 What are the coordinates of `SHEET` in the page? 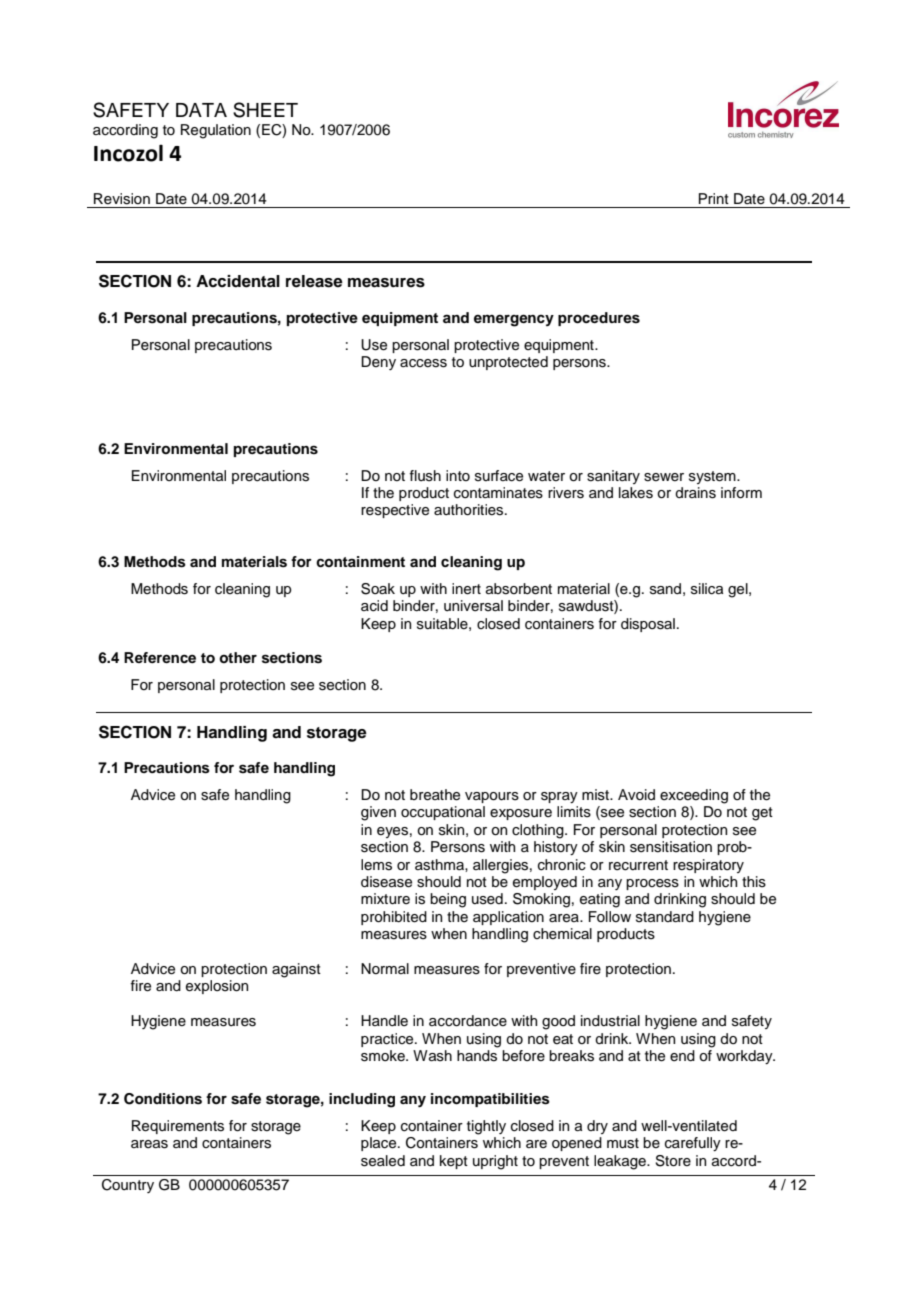 It's located at (265, 110).
